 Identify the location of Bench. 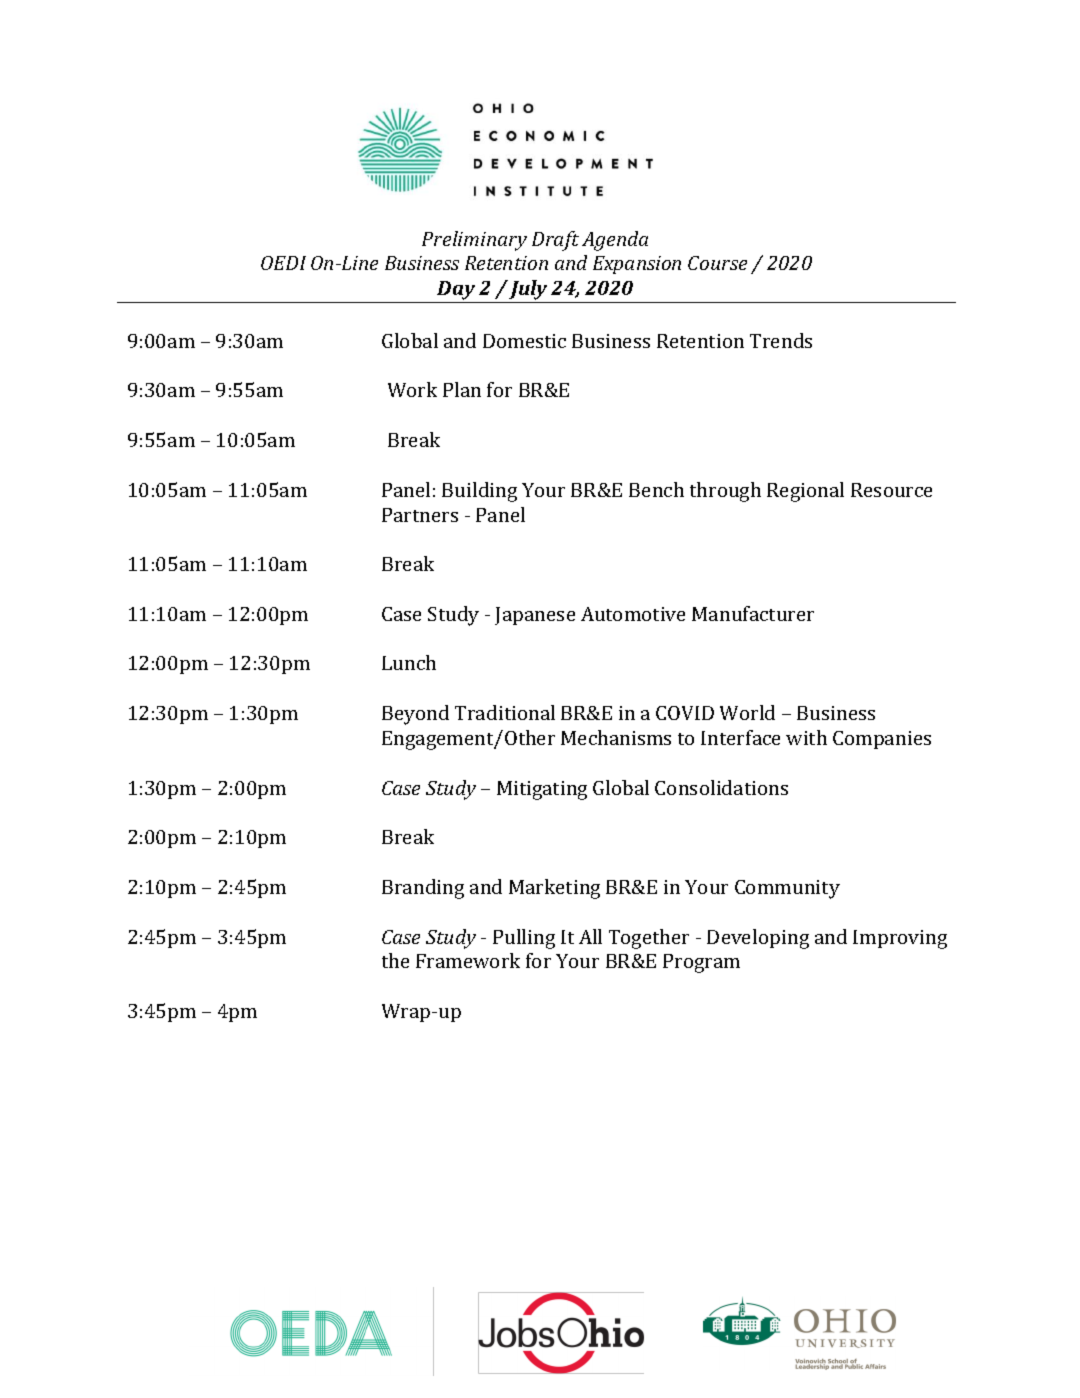
(656, 489).
